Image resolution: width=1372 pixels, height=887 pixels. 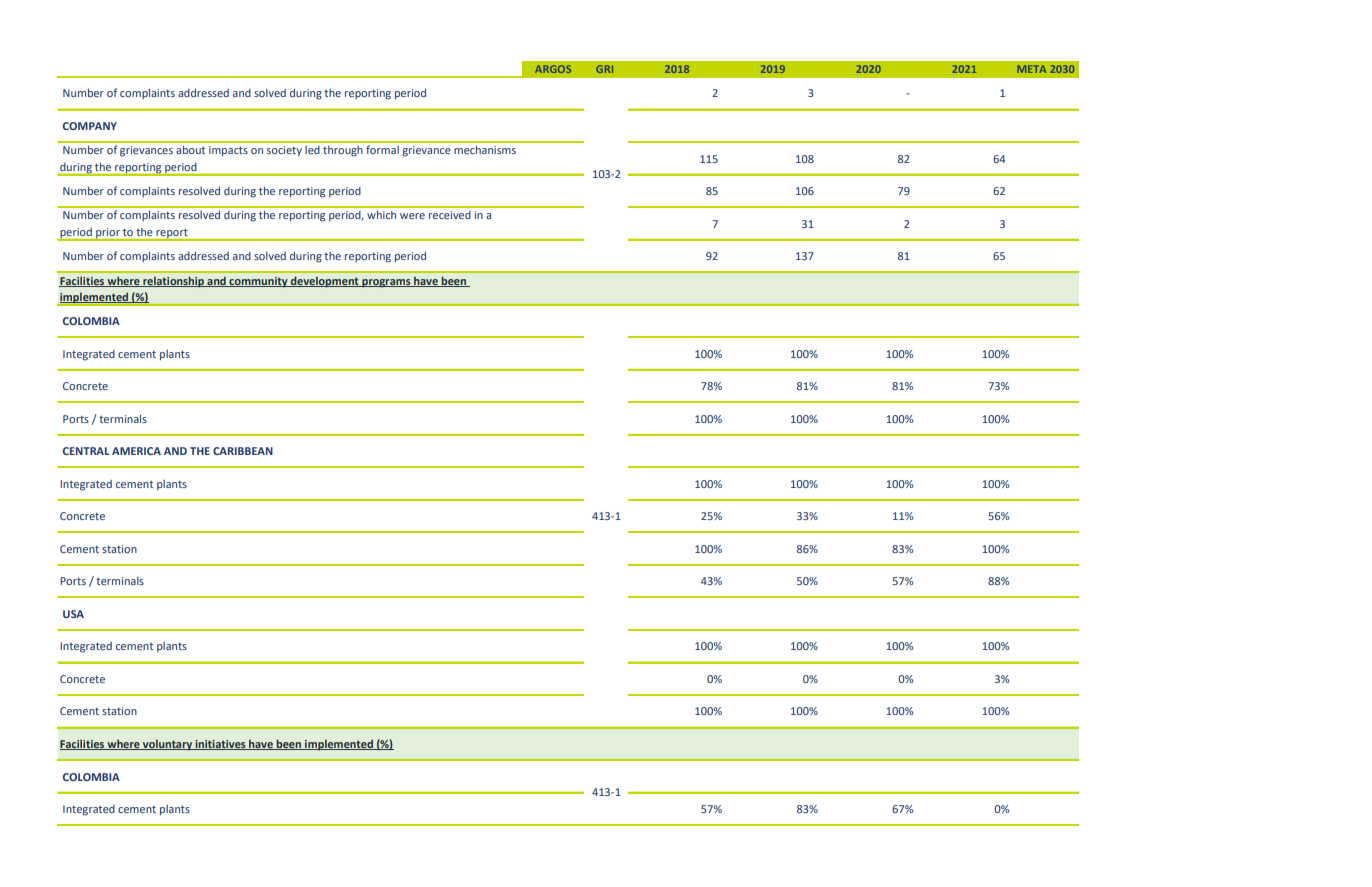 What do you see at coordinates (386, 283) in the document?
I see `programs` at bounding box center [386, 283].
